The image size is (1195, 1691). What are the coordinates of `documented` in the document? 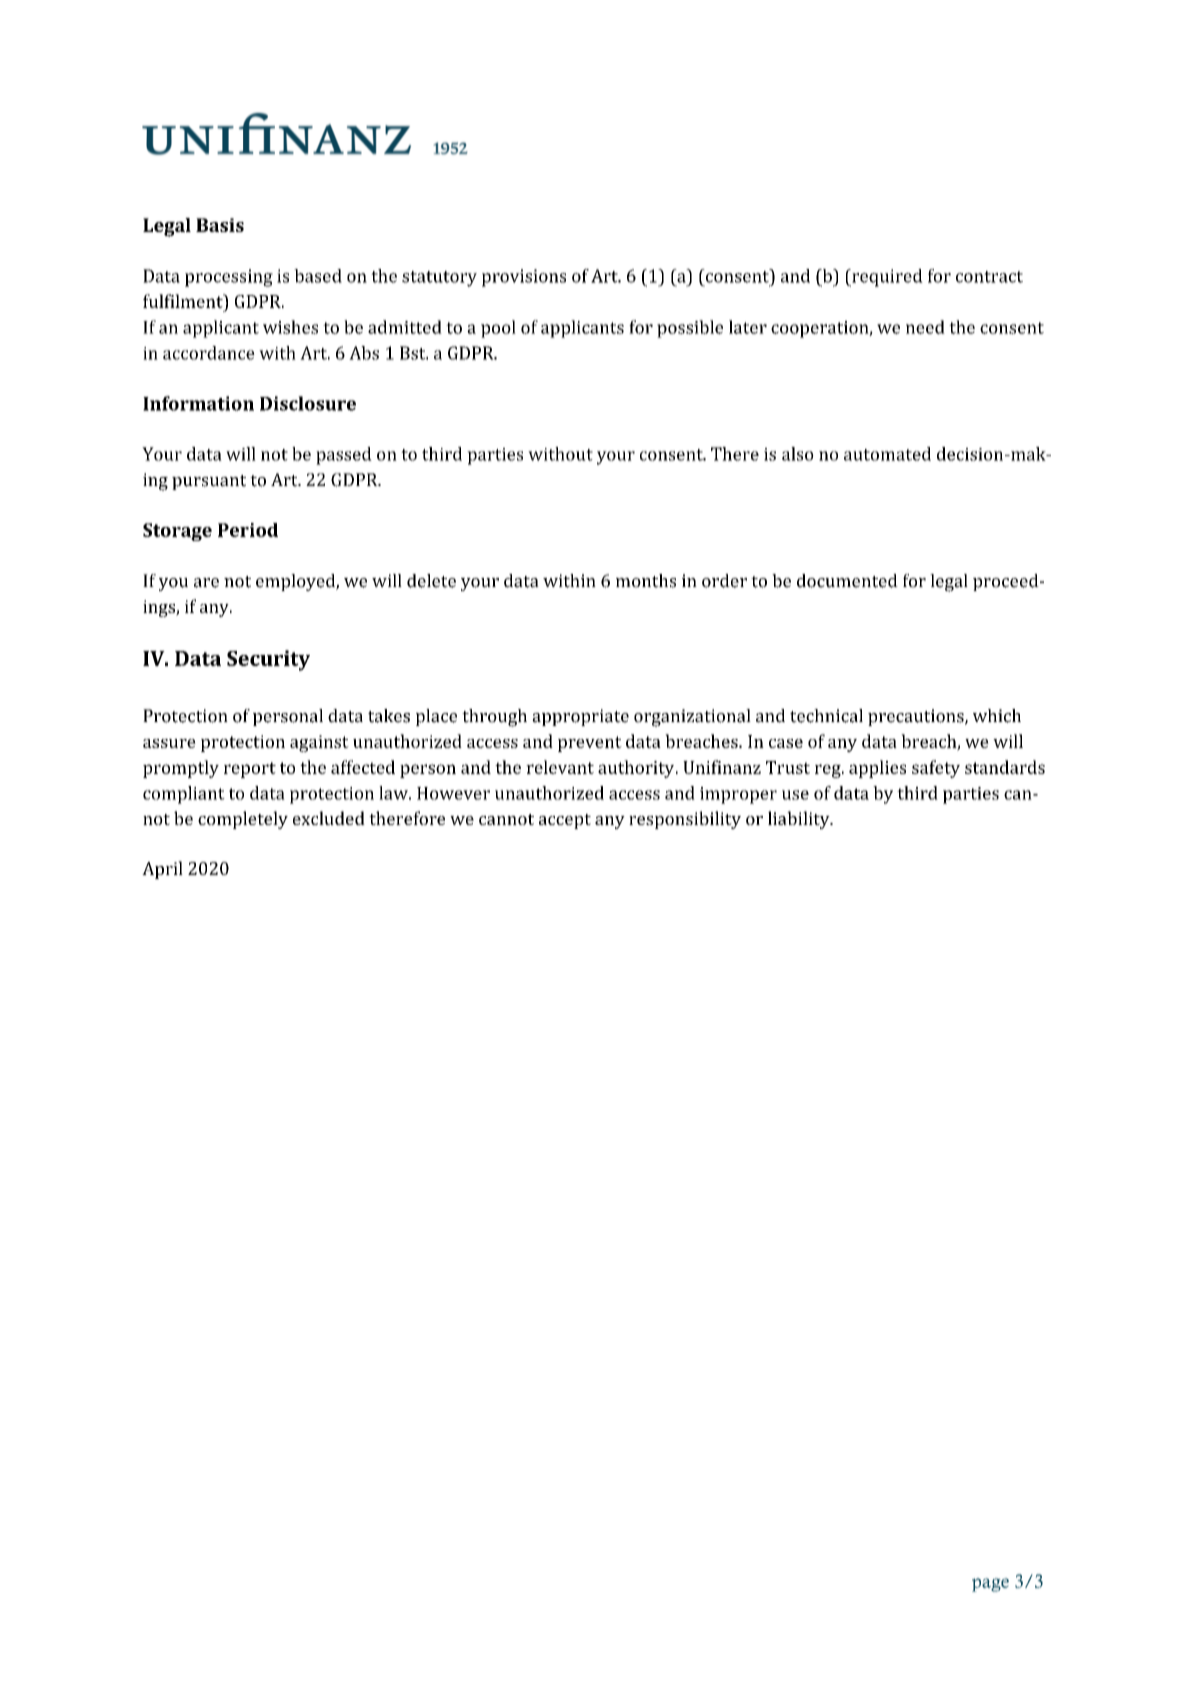 It's located at (847, 581).
